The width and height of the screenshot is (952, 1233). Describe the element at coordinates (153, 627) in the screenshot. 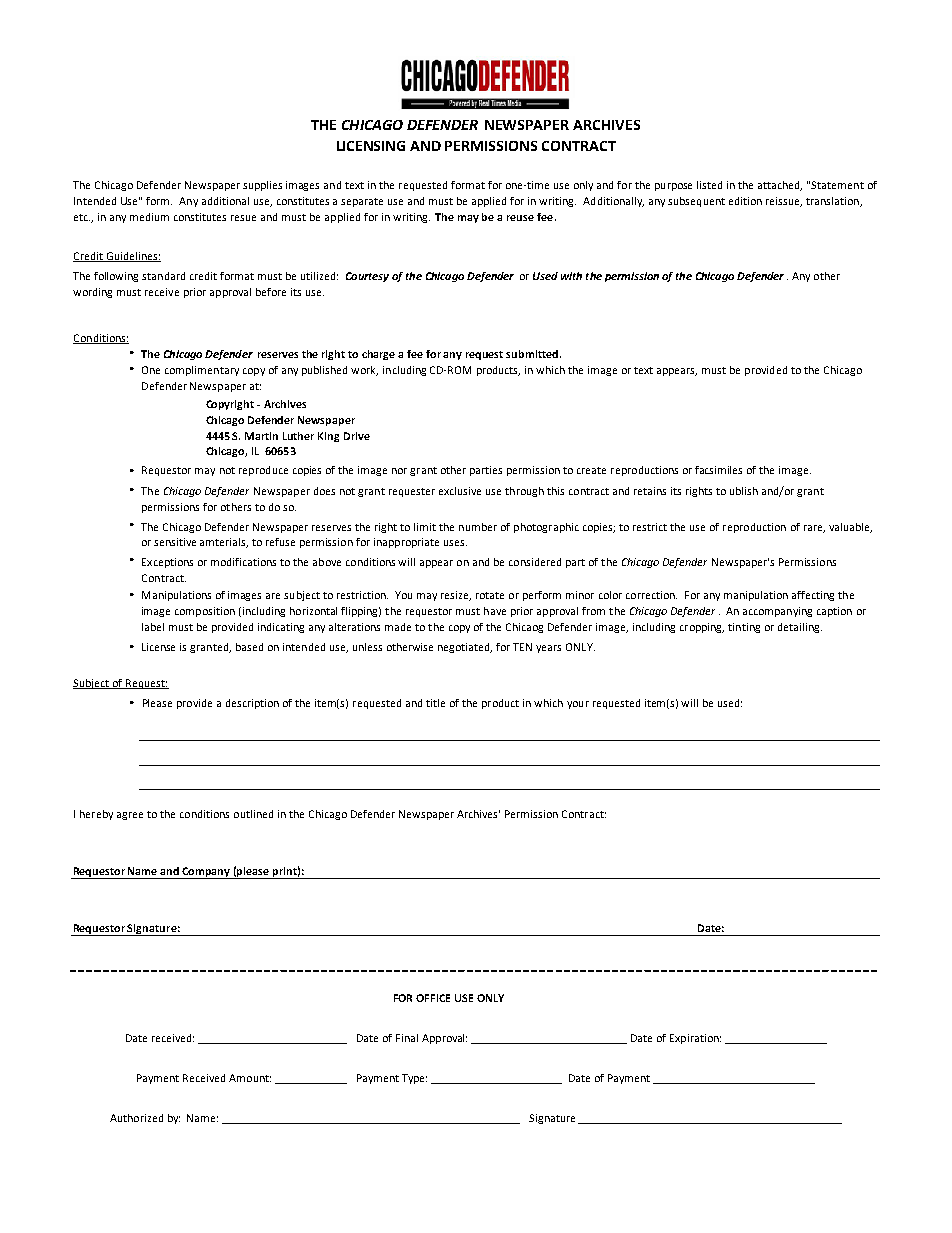

I see `label` at that location.
